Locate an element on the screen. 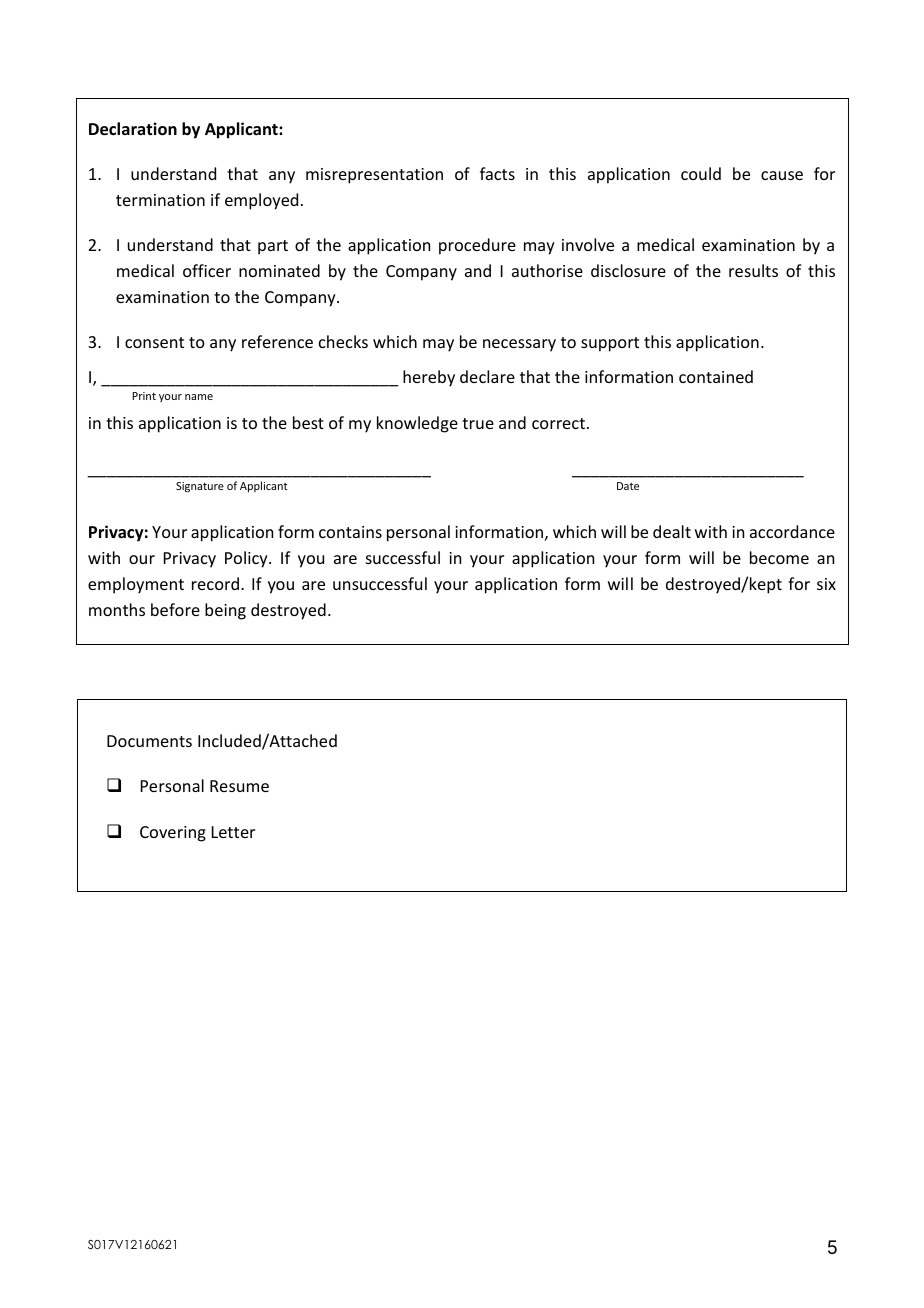 Image resolution: width=924 pixels, height=1308 pixels. could is located at coordinates (701, 173).
